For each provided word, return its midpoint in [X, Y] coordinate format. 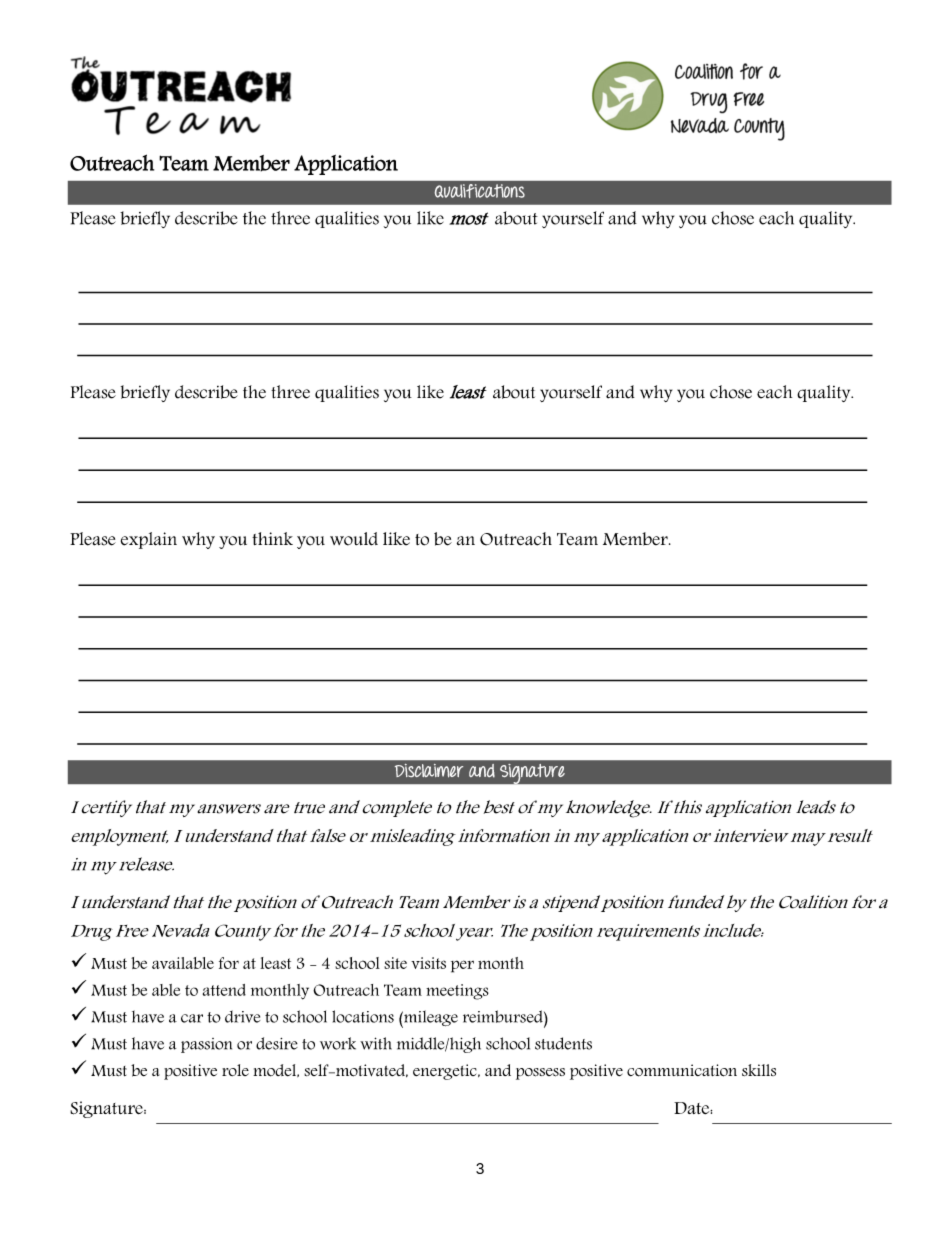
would [354, 539]
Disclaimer [429, 770]
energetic [446, 1072]
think [272, 538]
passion [206, 1045]
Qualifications [480, 191]
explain [149, 540]
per [462, 966]
